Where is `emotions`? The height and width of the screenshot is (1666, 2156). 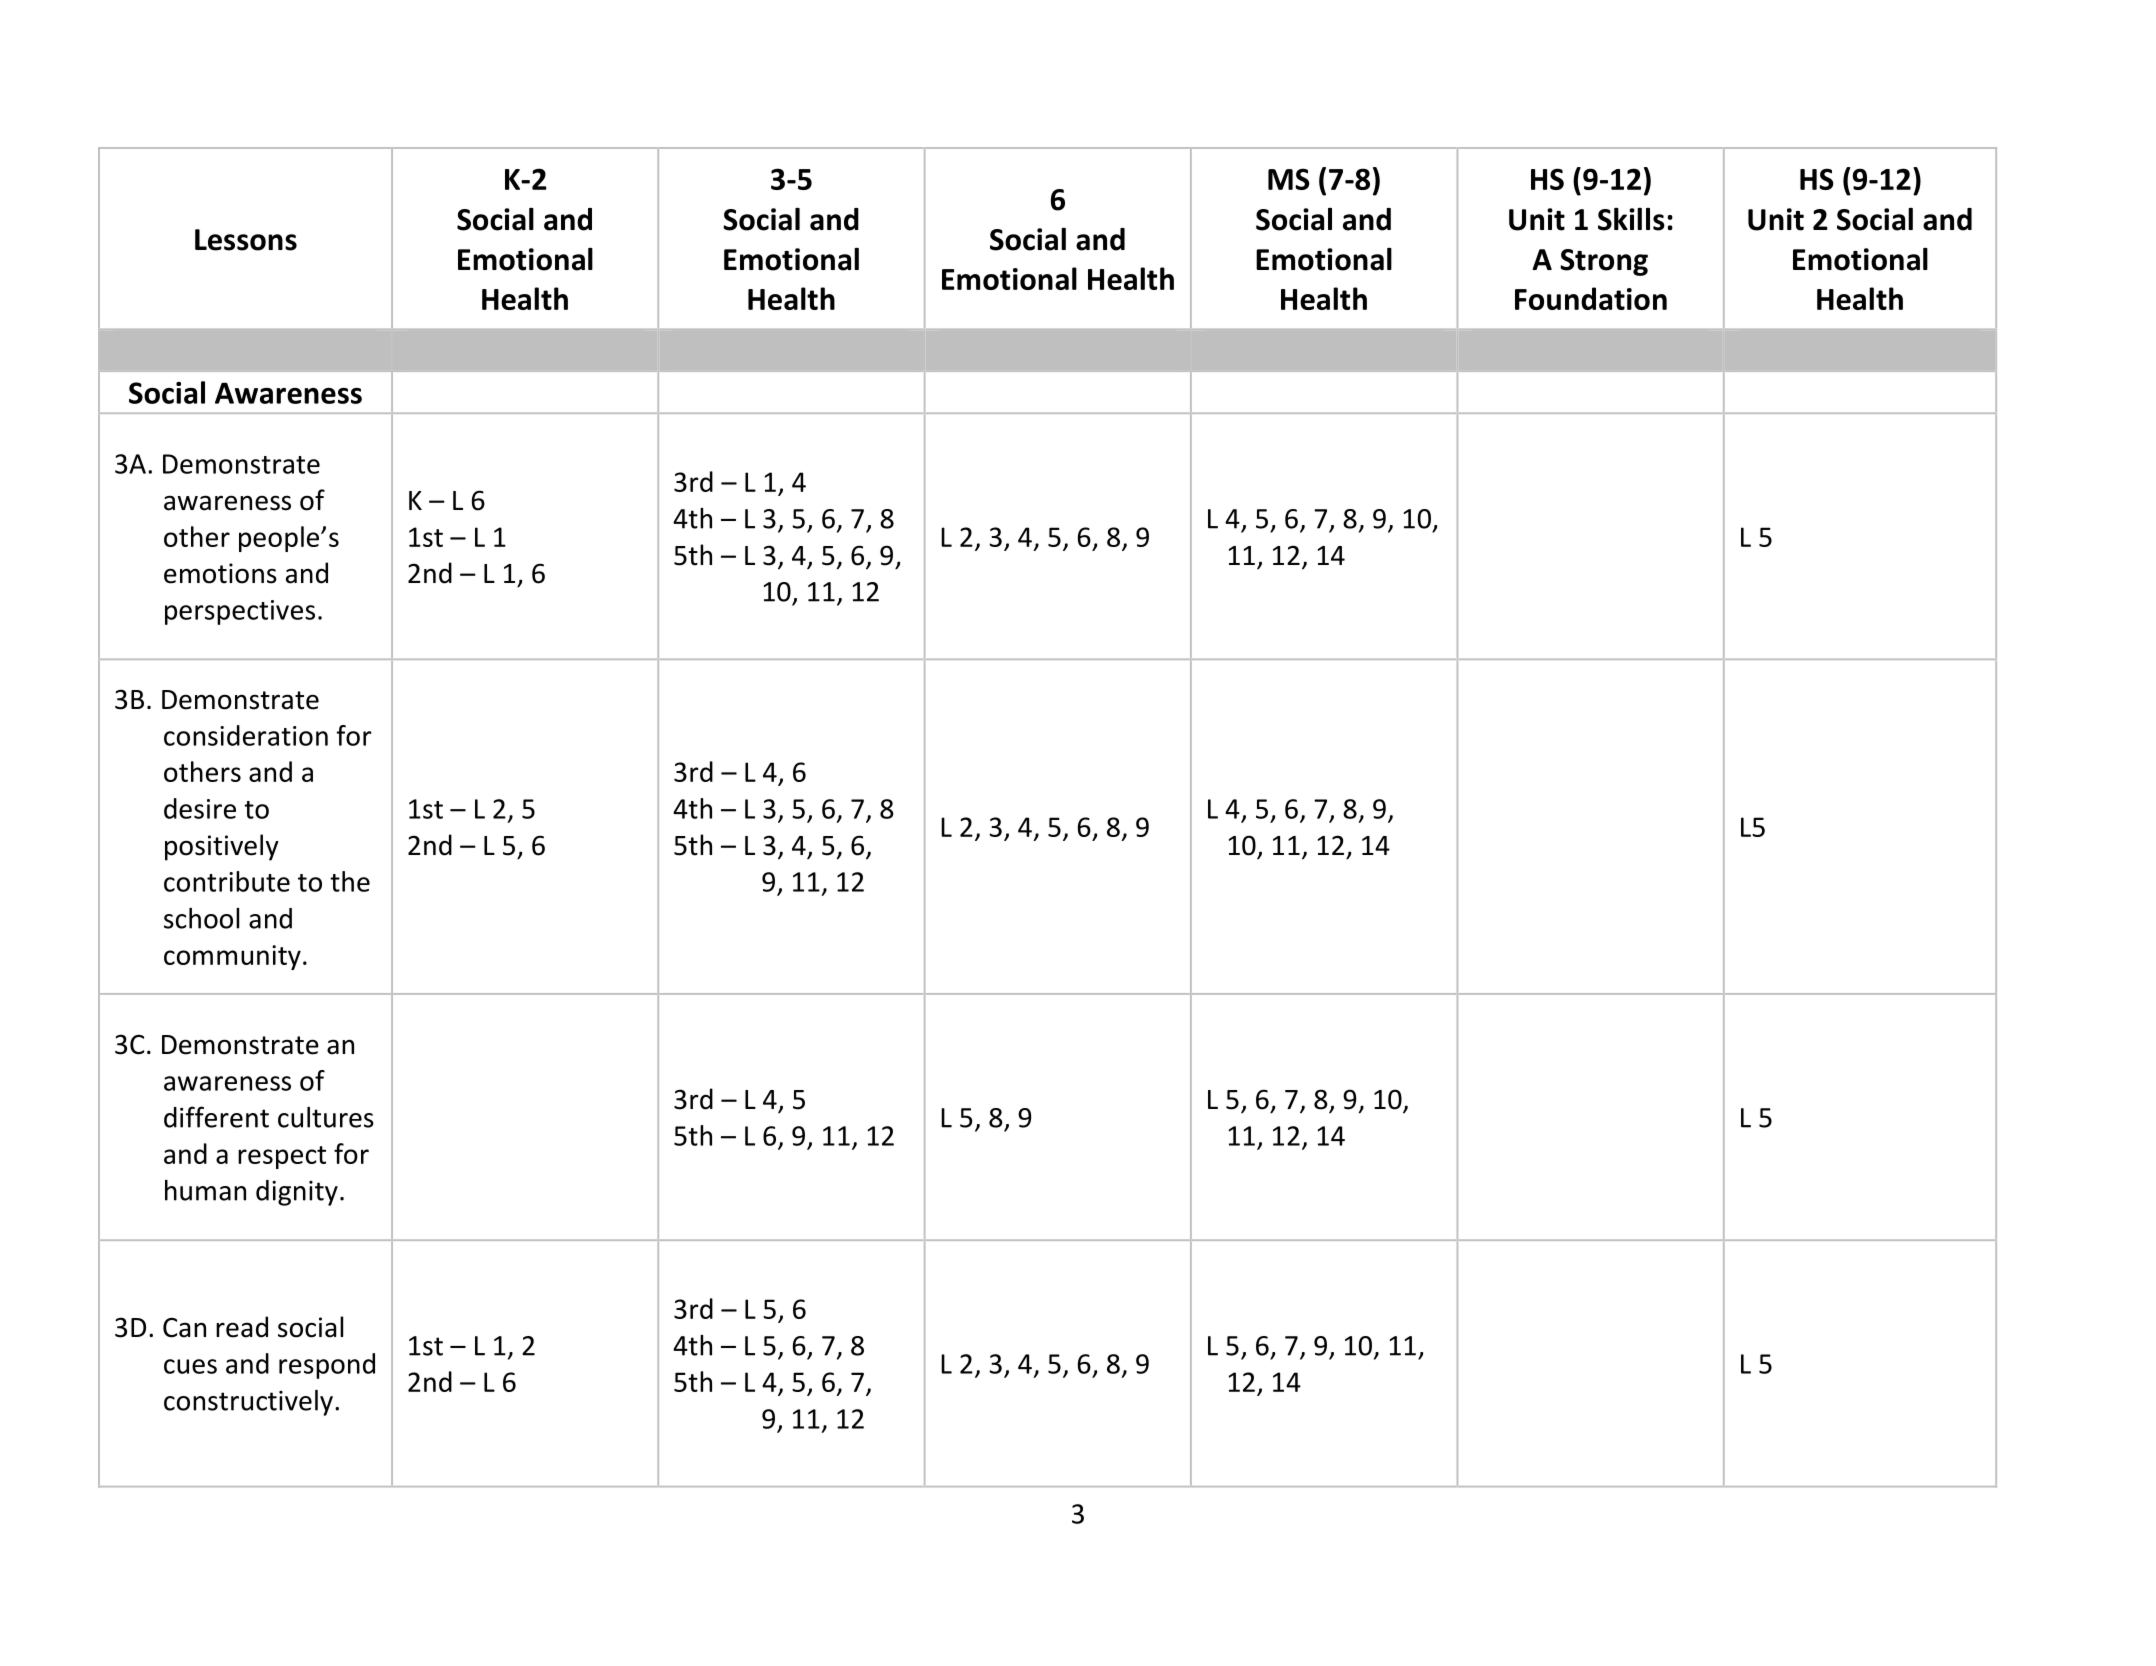
emotions is located at coordinates (220, 573).
